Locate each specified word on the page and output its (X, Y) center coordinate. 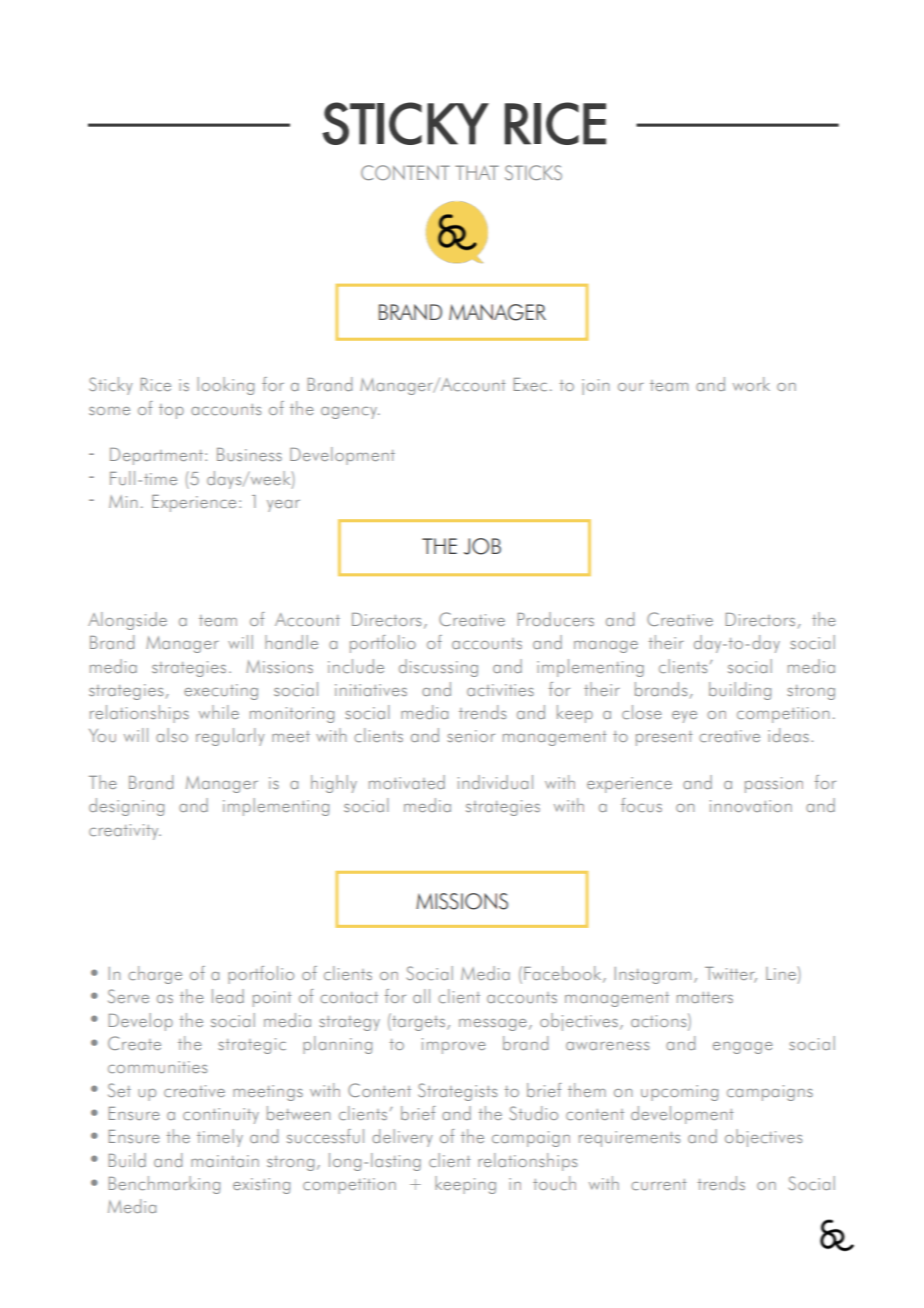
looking (225, 386)
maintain (225, 1161)
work (751, 384)
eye (684, 717)
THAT (477, 172)
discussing (438, 668)
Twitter (731, 975)
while (219, 712)
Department (156, 456)
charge (155, 975)
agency (350, 413)
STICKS (533, 172)
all (421, 996)
